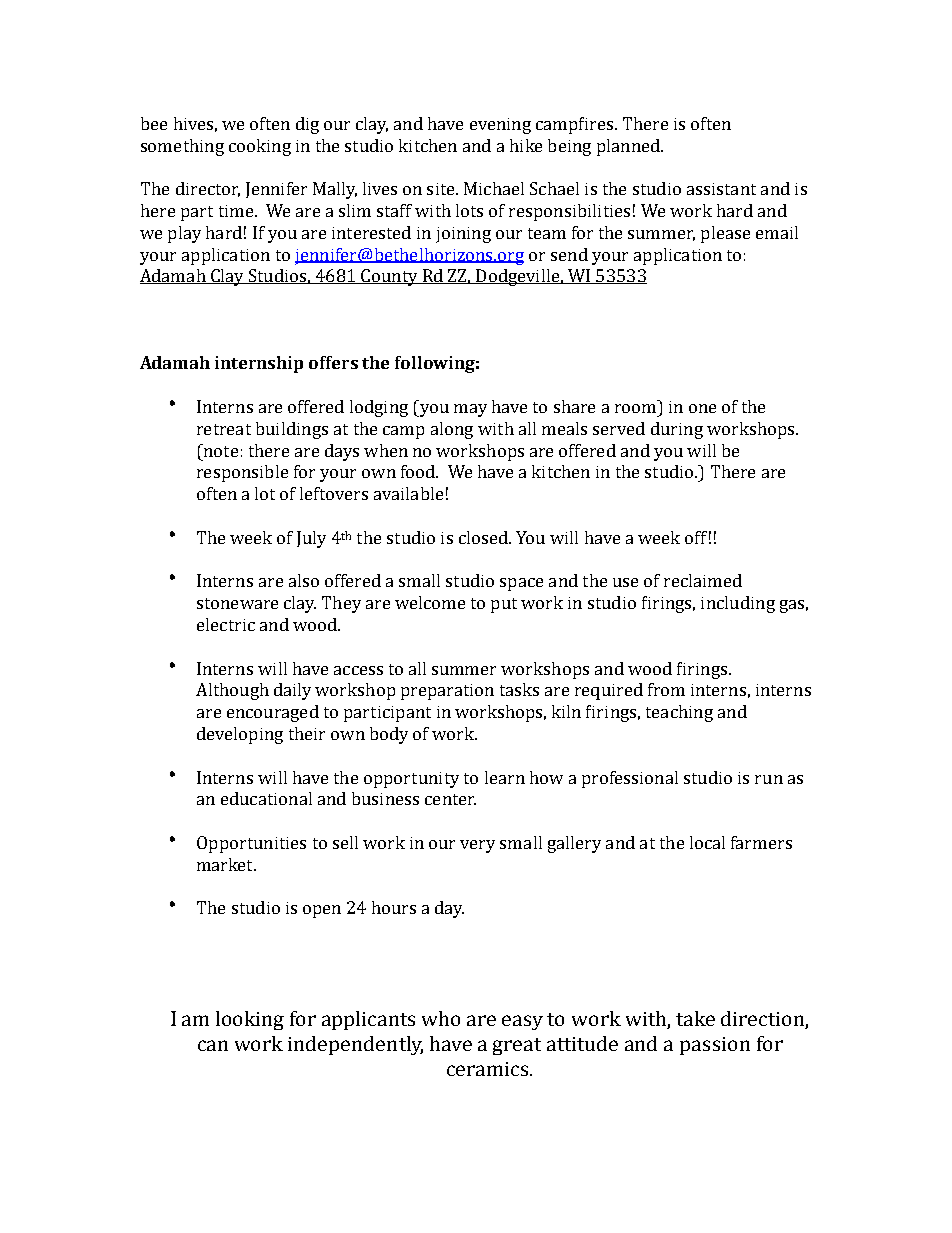 Image resolution: width=952 pixels, height=1233 pixels. What do you see at coordinates (240, 735) in the page?
I see `developing` at bounding box center [240, 735].
